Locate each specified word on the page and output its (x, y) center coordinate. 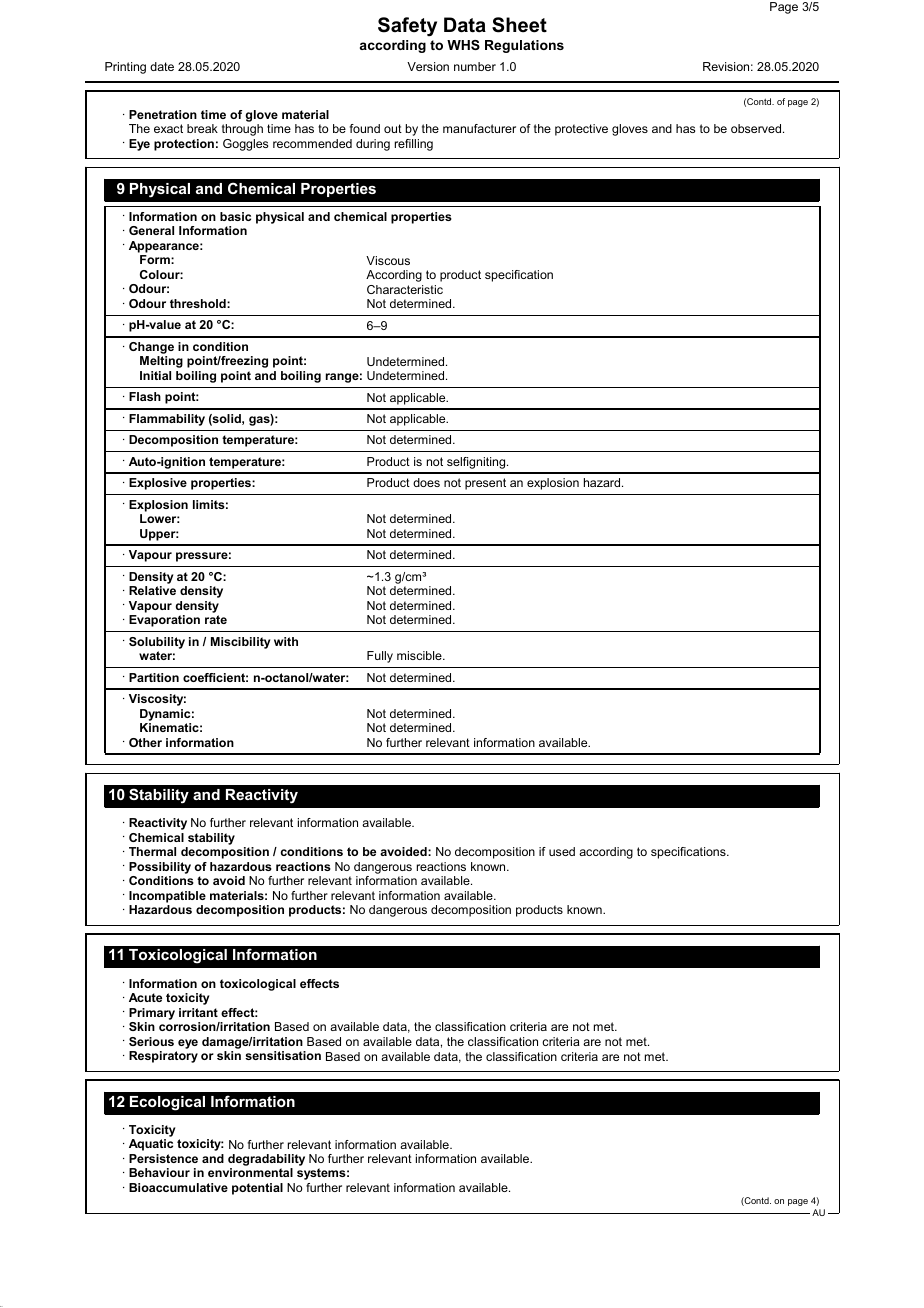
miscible (420, 655)
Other (145, 742)
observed (757, 128)
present (485, 484)
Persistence (163, 1158)
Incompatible (167, 897)
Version (428, 66)
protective (581, 130)
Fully (380, 657)
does (426, 482)
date (162, 66)
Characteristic (405, 289)
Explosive (158, 484)
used (562, 851)
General (151, 230)
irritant (198, 1012)
